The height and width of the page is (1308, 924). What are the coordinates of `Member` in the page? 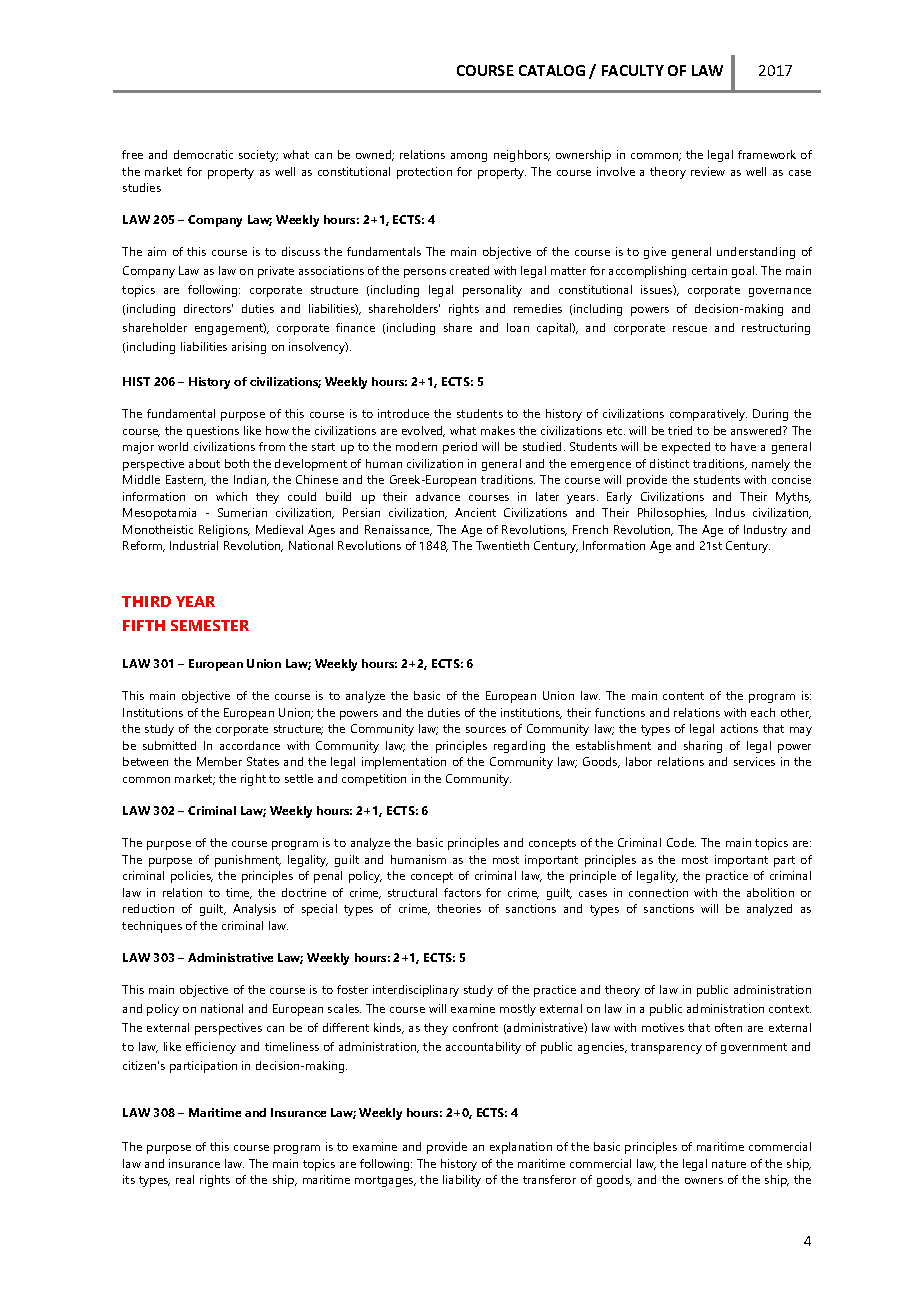 It's located at (219, 761).
